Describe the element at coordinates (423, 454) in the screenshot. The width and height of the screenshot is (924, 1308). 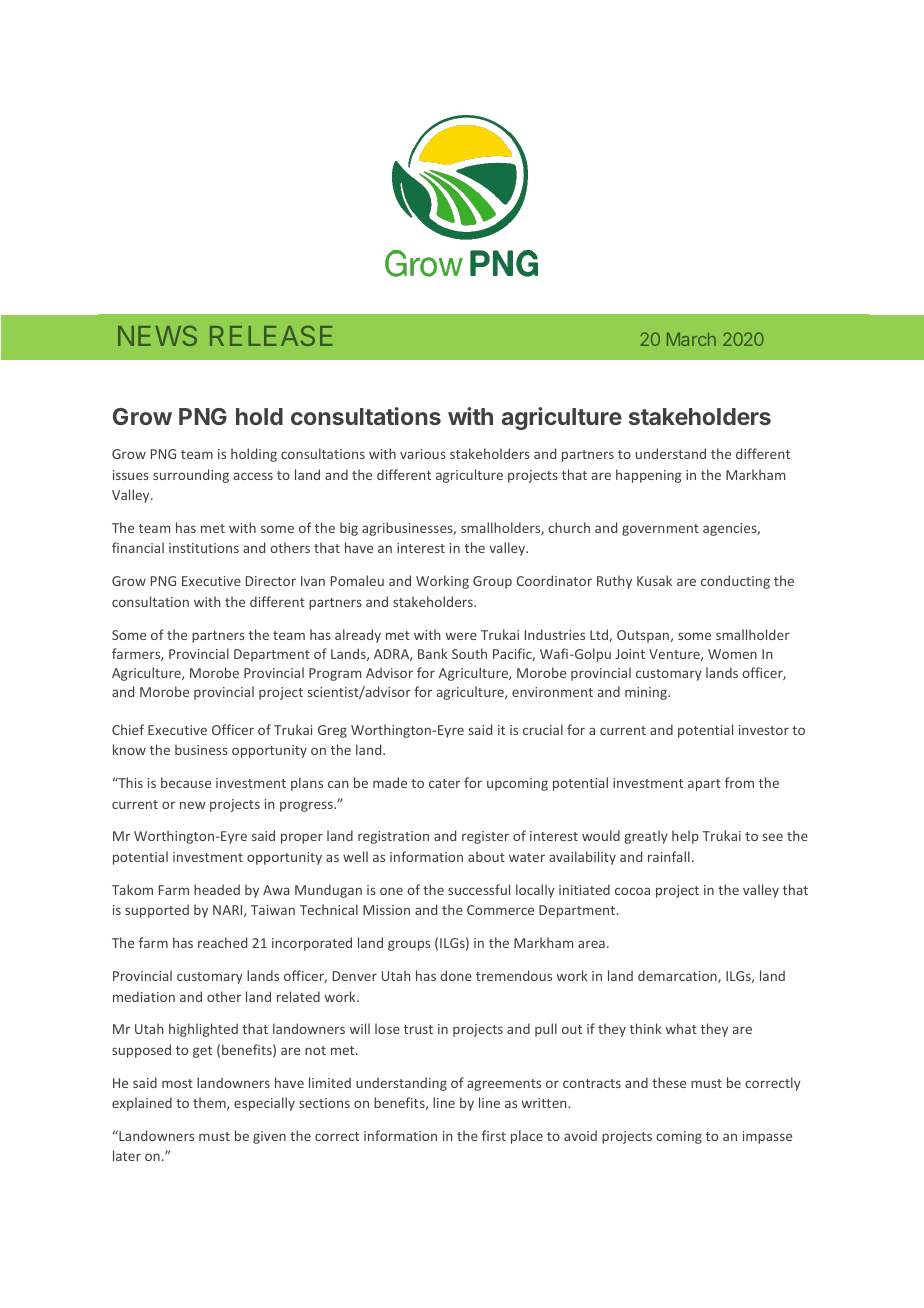
I see `various` at that location.
